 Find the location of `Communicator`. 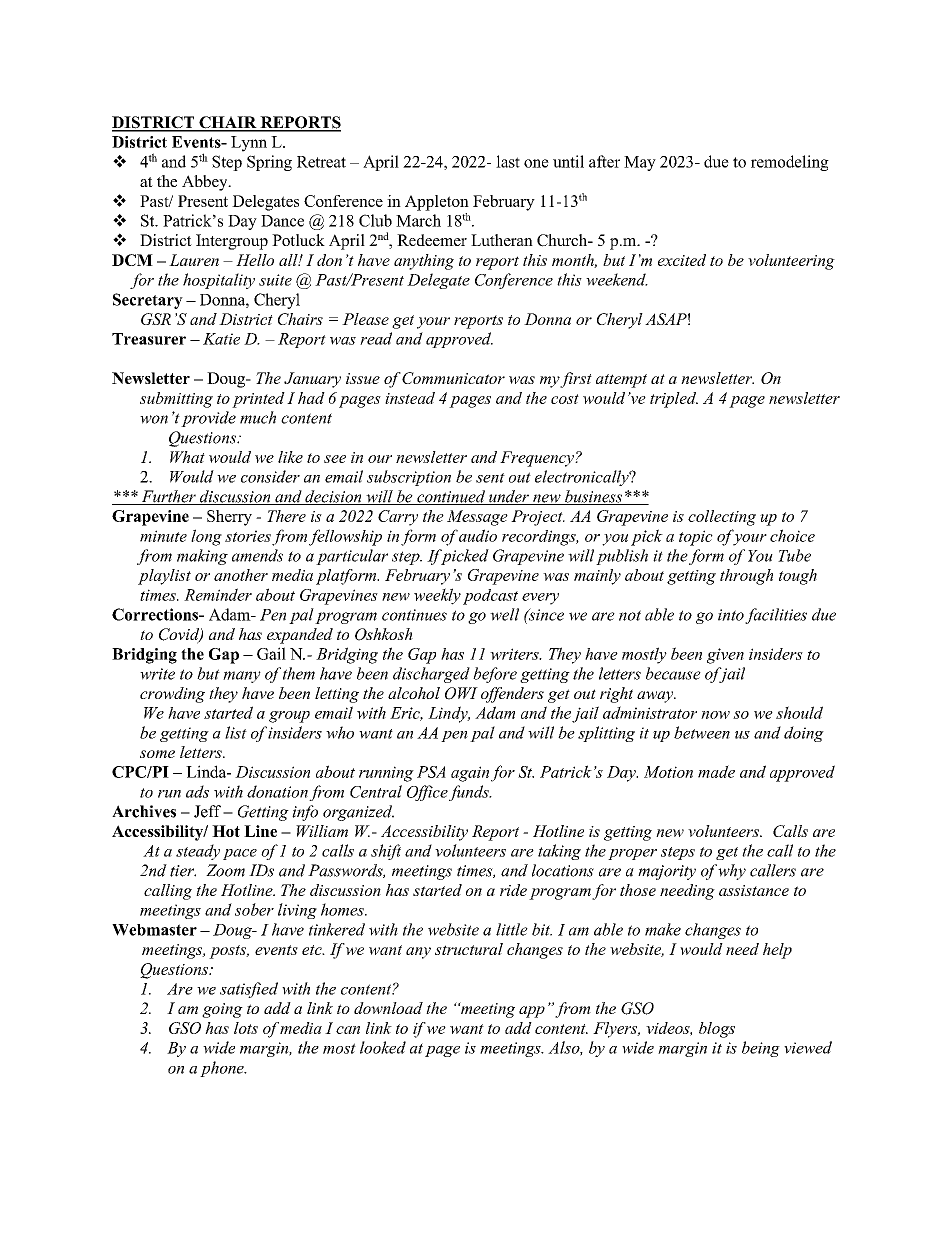

Communicator is located at coordinates (453, 378).
